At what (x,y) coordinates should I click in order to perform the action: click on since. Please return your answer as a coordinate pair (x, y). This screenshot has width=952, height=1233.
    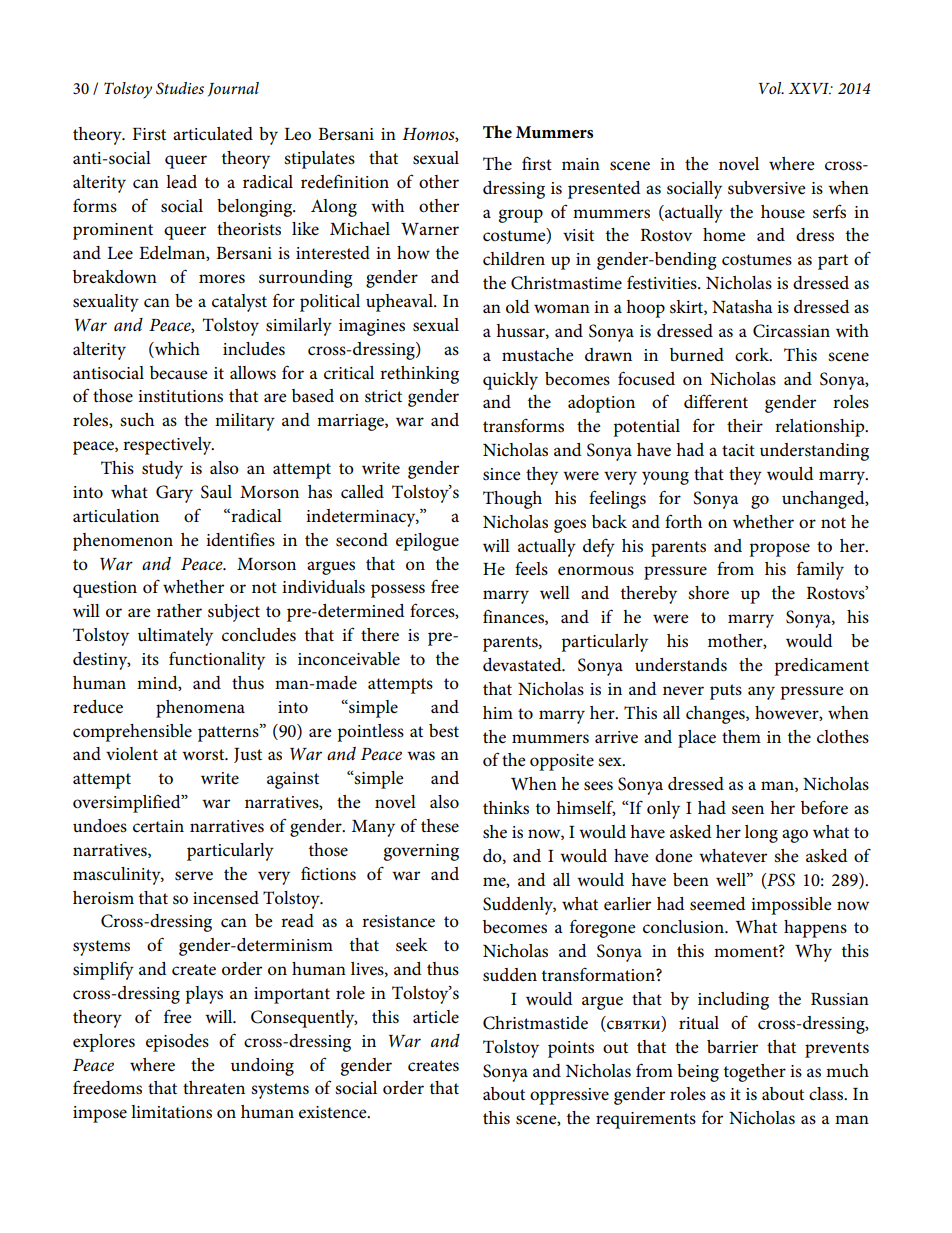
    Looking at the image, I should click on (502, 474).
